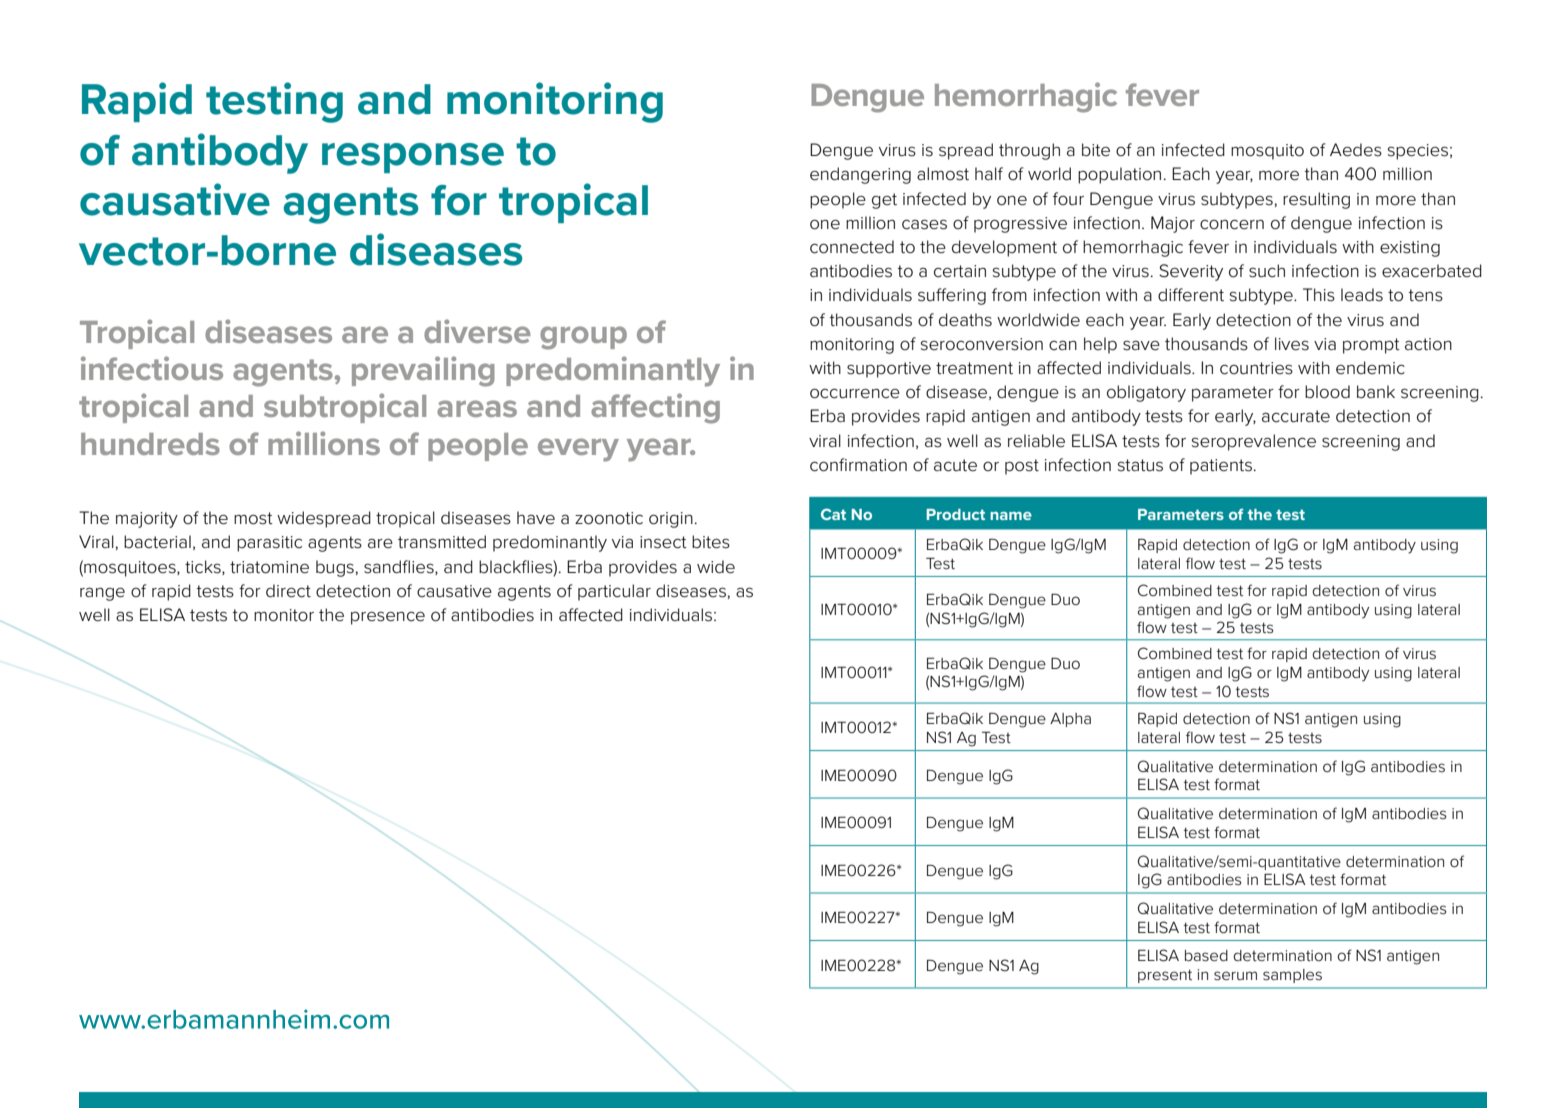 Image resolution: width=1566 pixels, height=1108 pixels. Describe the element at coordinates (1316, 200) in the document. I see `resulting` at that location.
